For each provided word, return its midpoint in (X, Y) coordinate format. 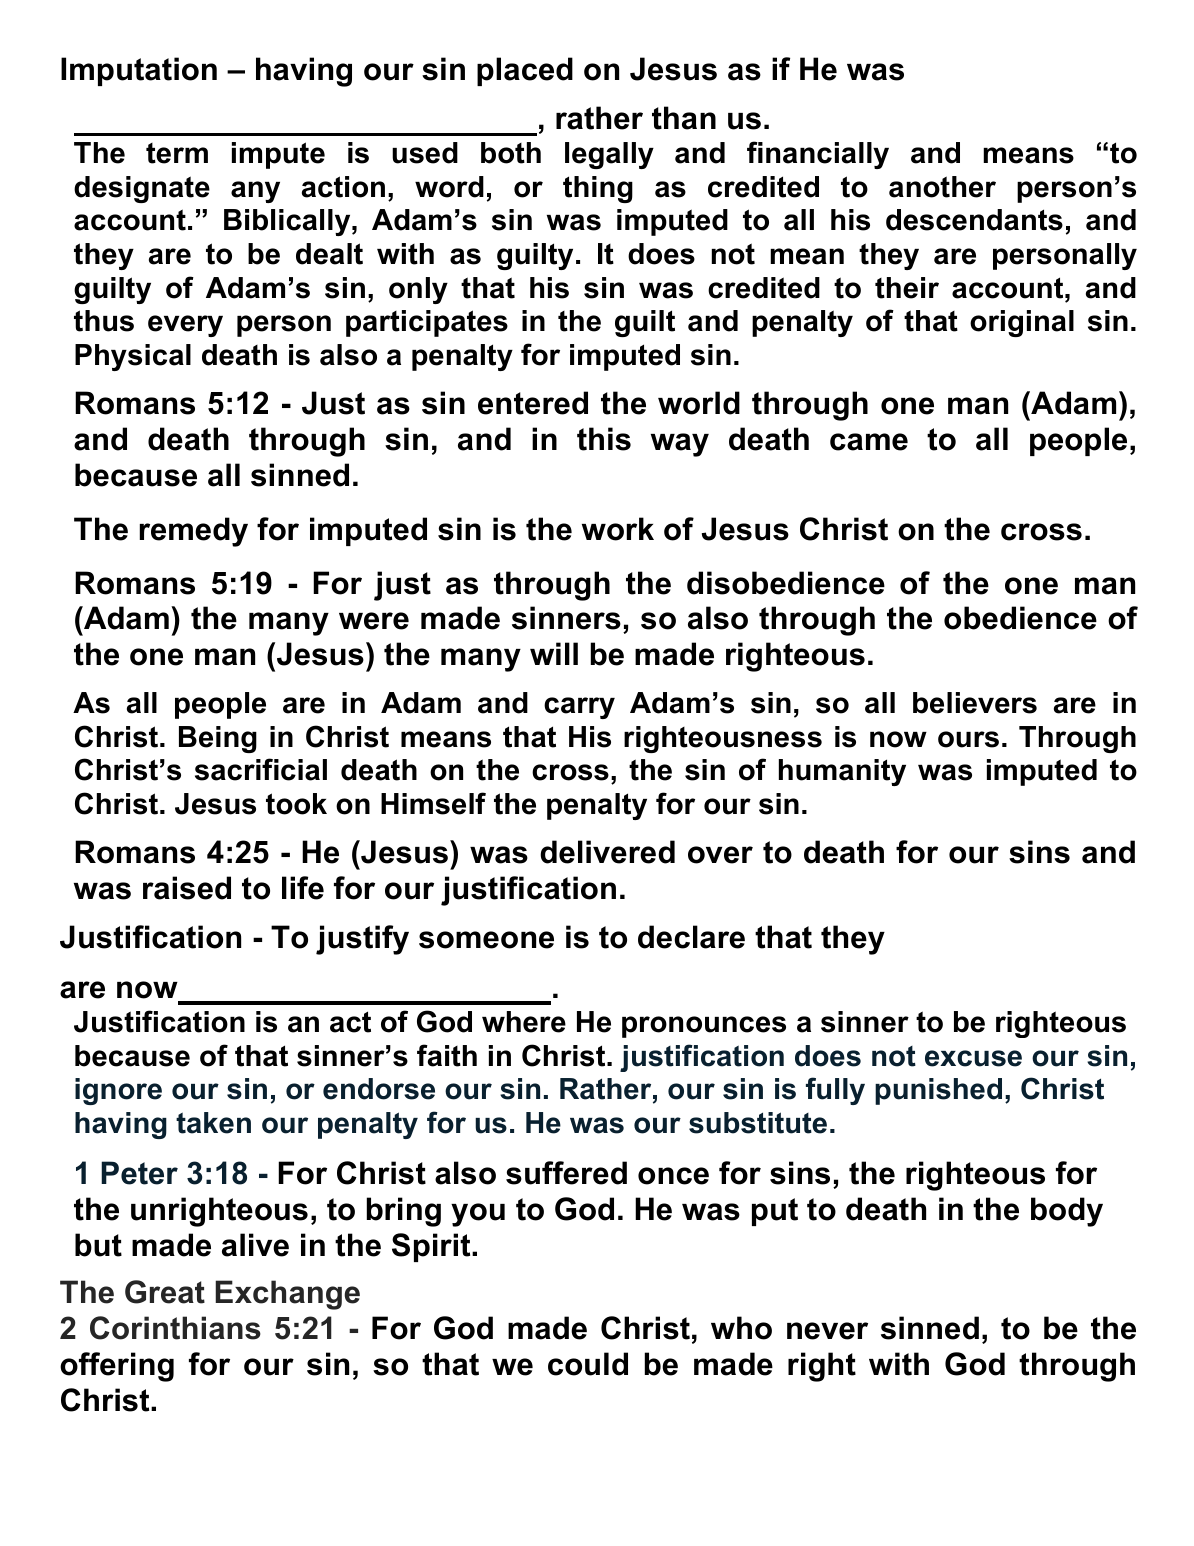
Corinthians (175, 1328)
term (177, 153)
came (869, 442)
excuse (973, 1058)
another (942, 187)
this (604, 439)
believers (975, 703)
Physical (133, 357)
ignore (118, 1091)
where (524, 1022)
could (588, 1364)
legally (609, 155)
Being (218, 739)
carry (579, 708)
